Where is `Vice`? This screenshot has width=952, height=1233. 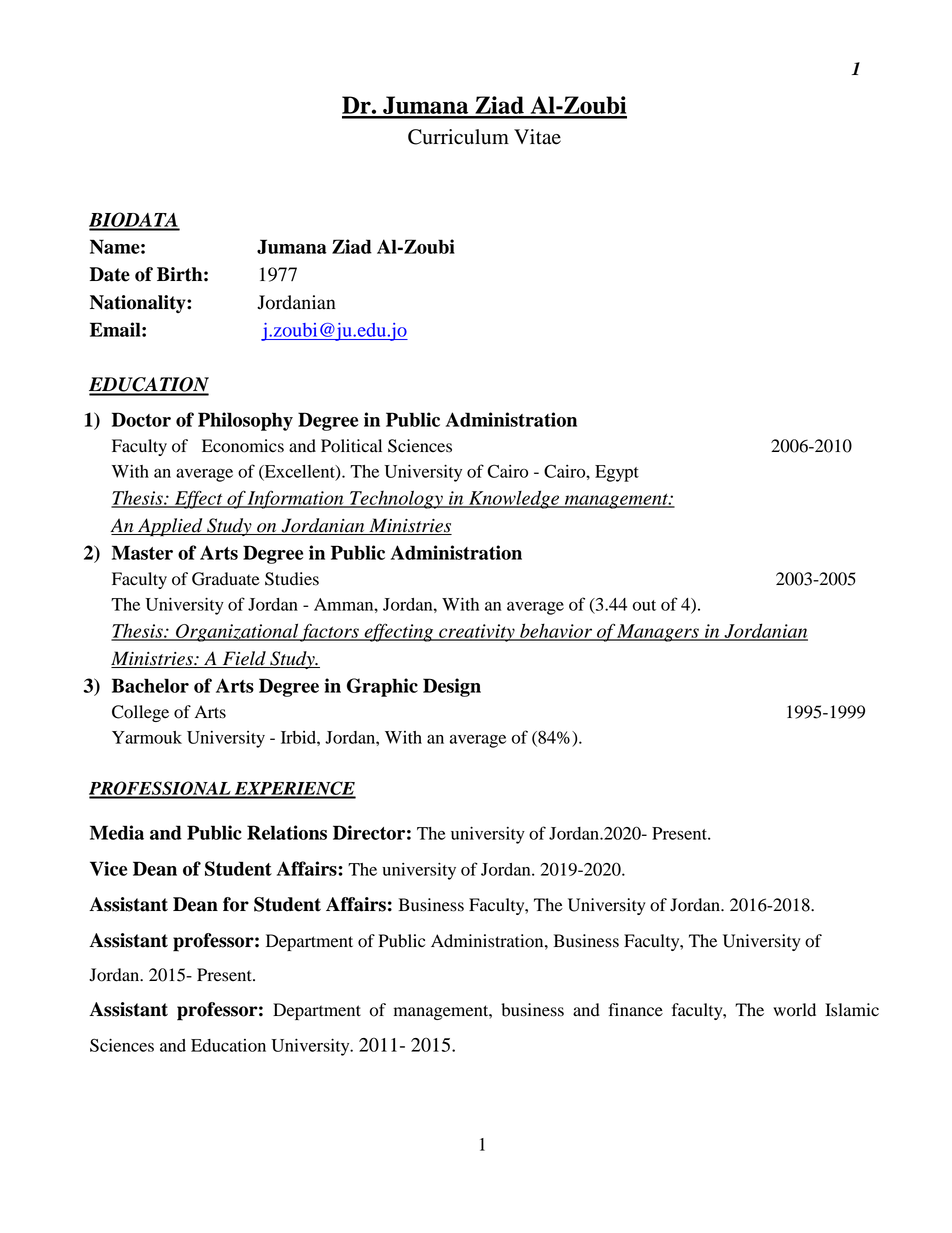
Vice is located at coordinates (108, 868).
